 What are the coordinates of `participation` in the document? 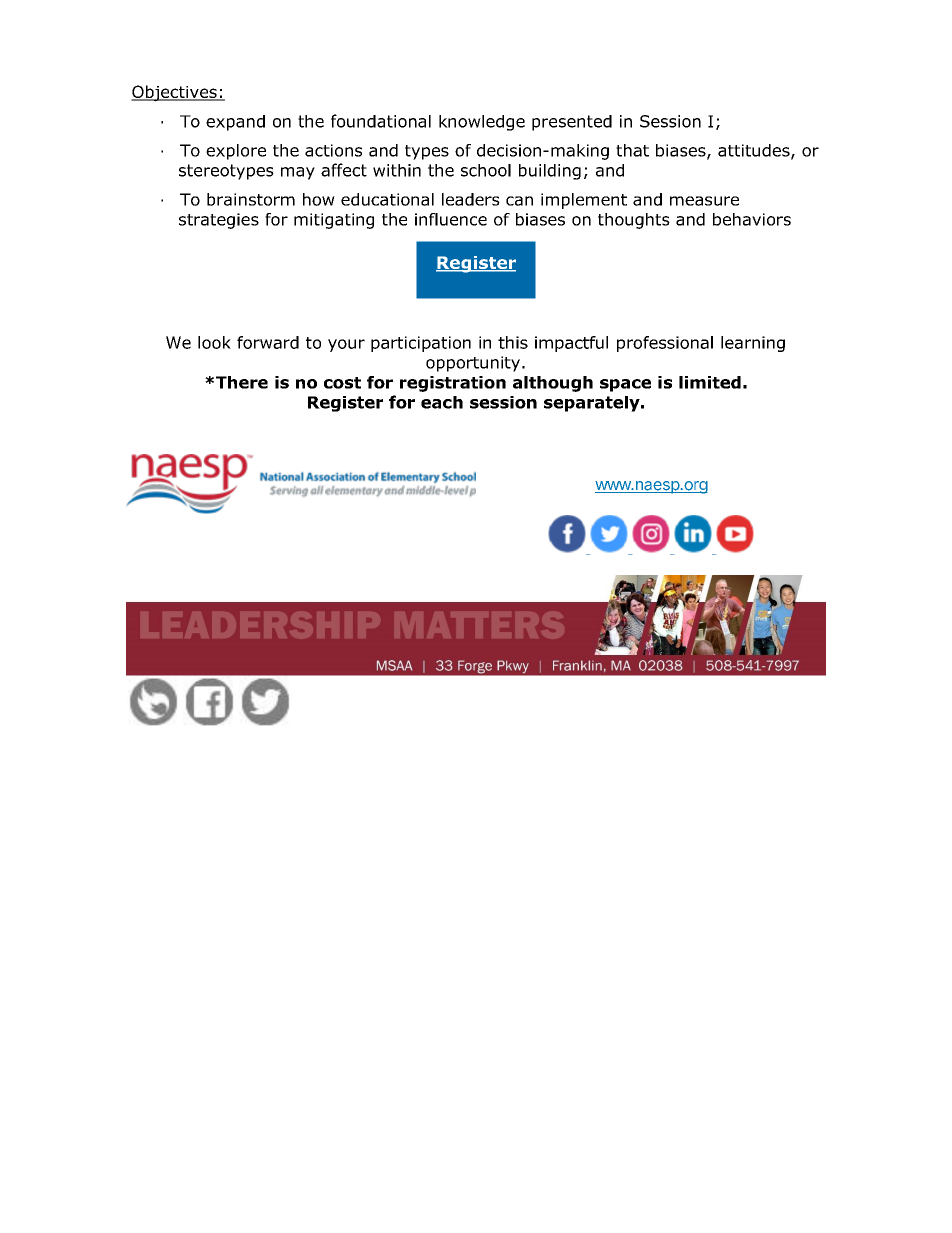 It's located at (421, 344).
